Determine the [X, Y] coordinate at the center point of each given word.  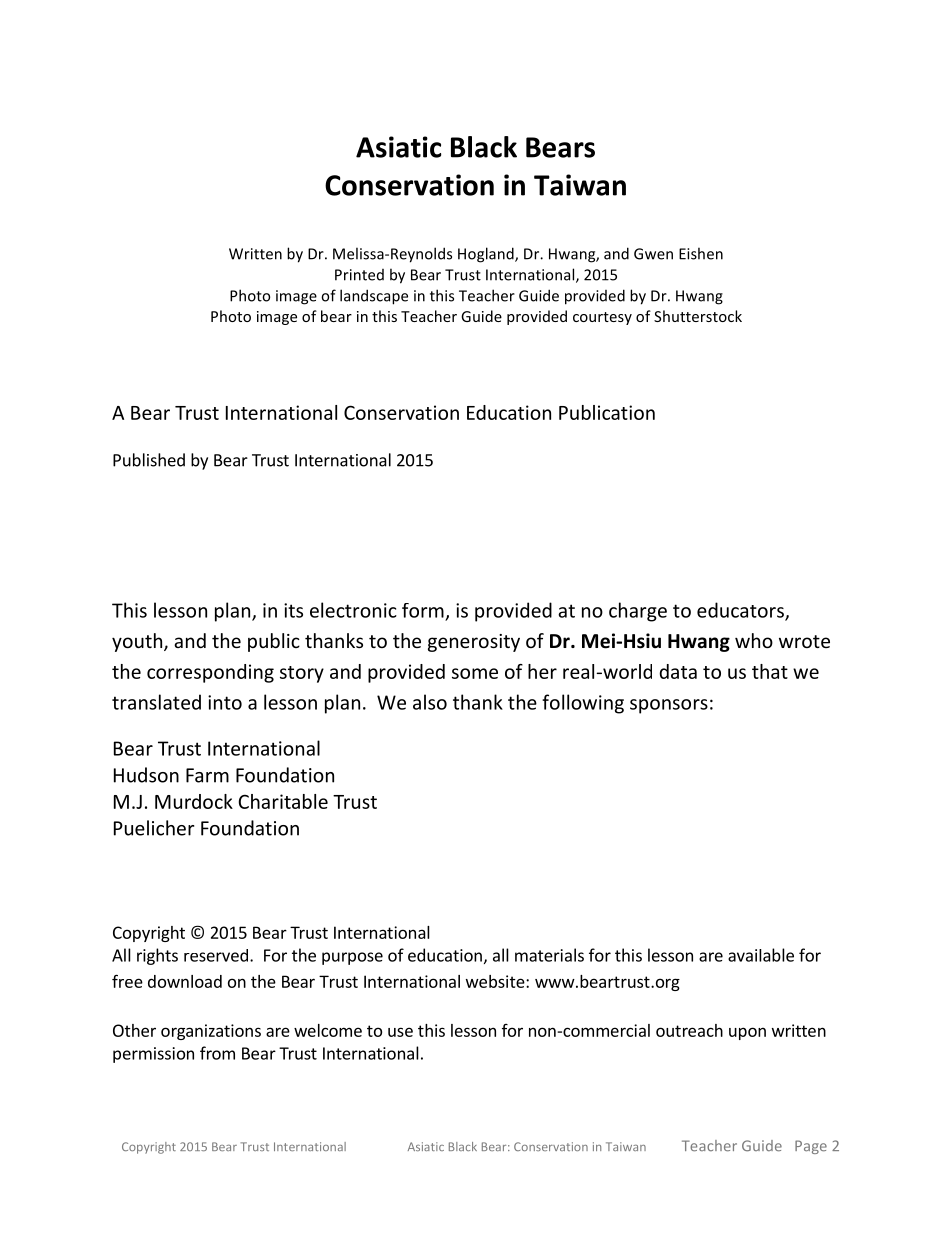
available [761, 955]
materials [549, 955]
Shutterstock [698, 316]
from [217, 1053]
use [400, 1032]
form [423, 610]
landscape [374, 297]
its [293, 610]
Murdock [194, 801]
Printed [359, 275]
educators [741, 611]
